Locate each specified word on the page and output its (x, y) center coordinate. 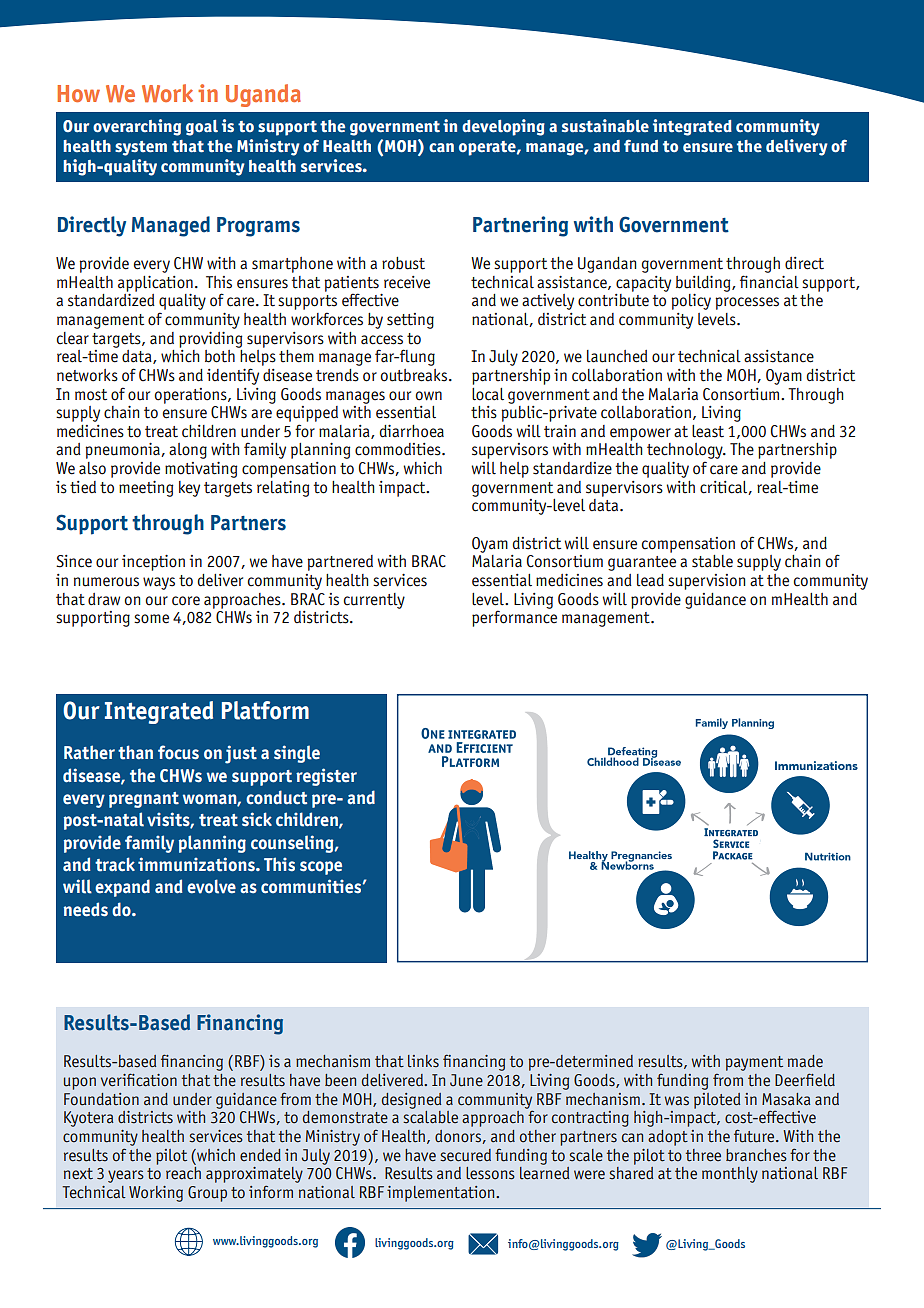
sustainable (605, 126)
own (429, 396)
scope (321, 868)
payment (754, 1063)
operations (192, 396)
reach (183, 1172)
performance (514, 617)
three (703, 1155)
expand (122, 888)
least (708, 431)
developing (503, 127)
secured (465, 1155)
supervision (706, 582)
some (151, 619)
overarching (137, 127)
